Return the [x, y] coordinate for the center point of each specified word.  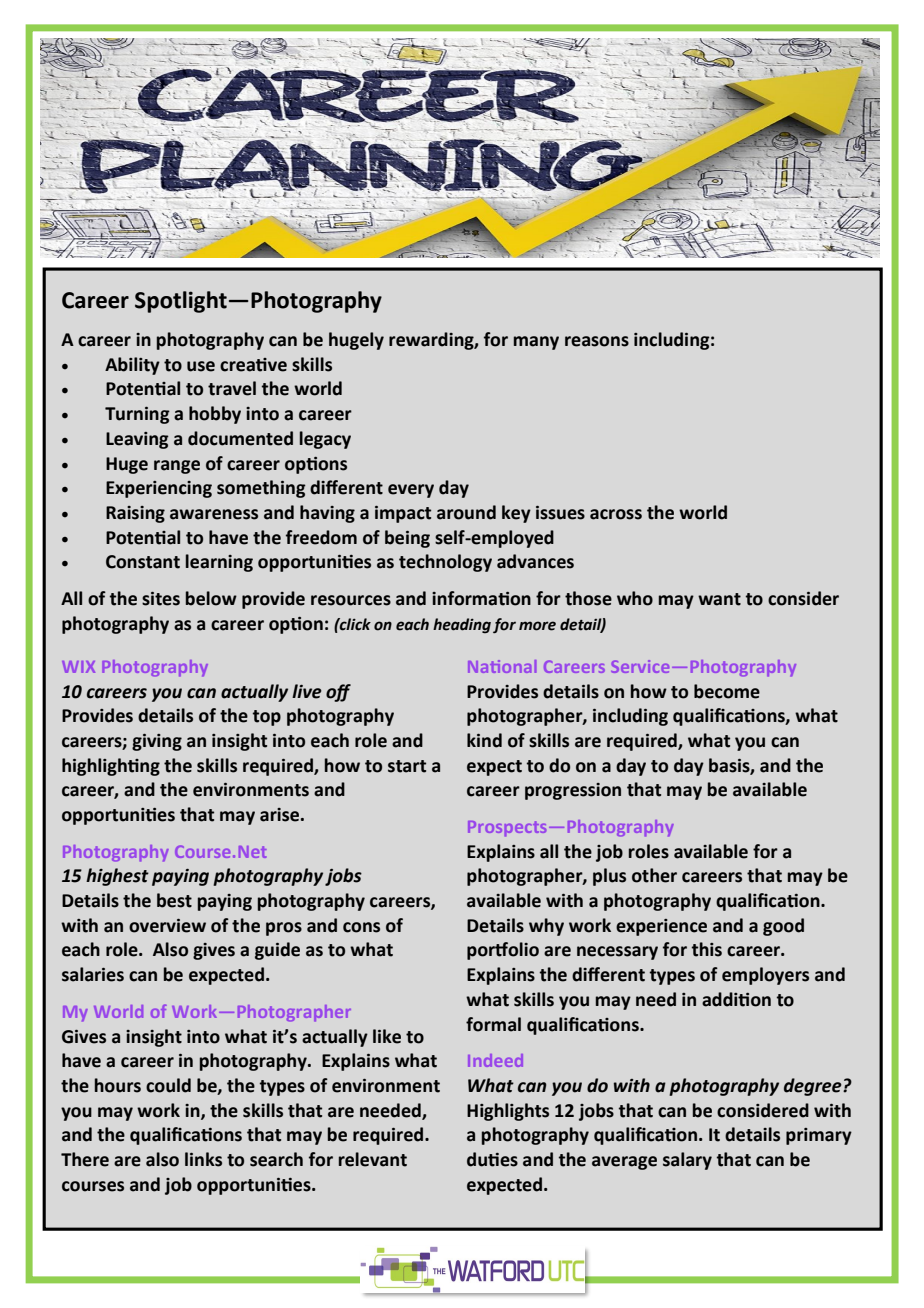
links [203, 1159]
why [546, 927]
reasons [597, 341]
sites [161, 599]
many [536, 343]
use [201, 366]
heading [462, 626]
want [719, 599]
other [654, 875]
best [174, 900]
